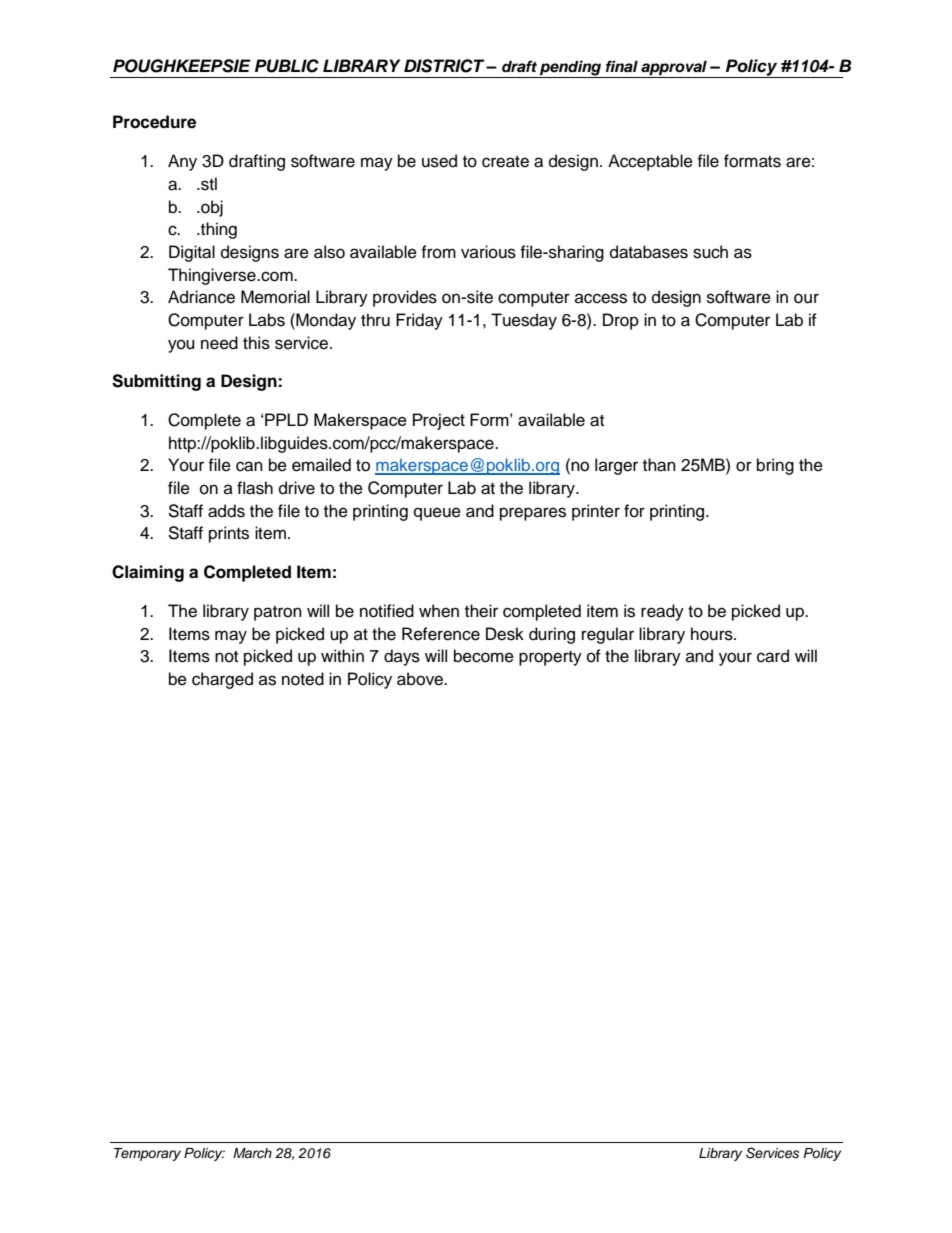 This screenshot has width=952, height=1233. What do you see at coordinates (621, 321) in the screenshot?
I see `Drop` at bounding box center [621, 321].
